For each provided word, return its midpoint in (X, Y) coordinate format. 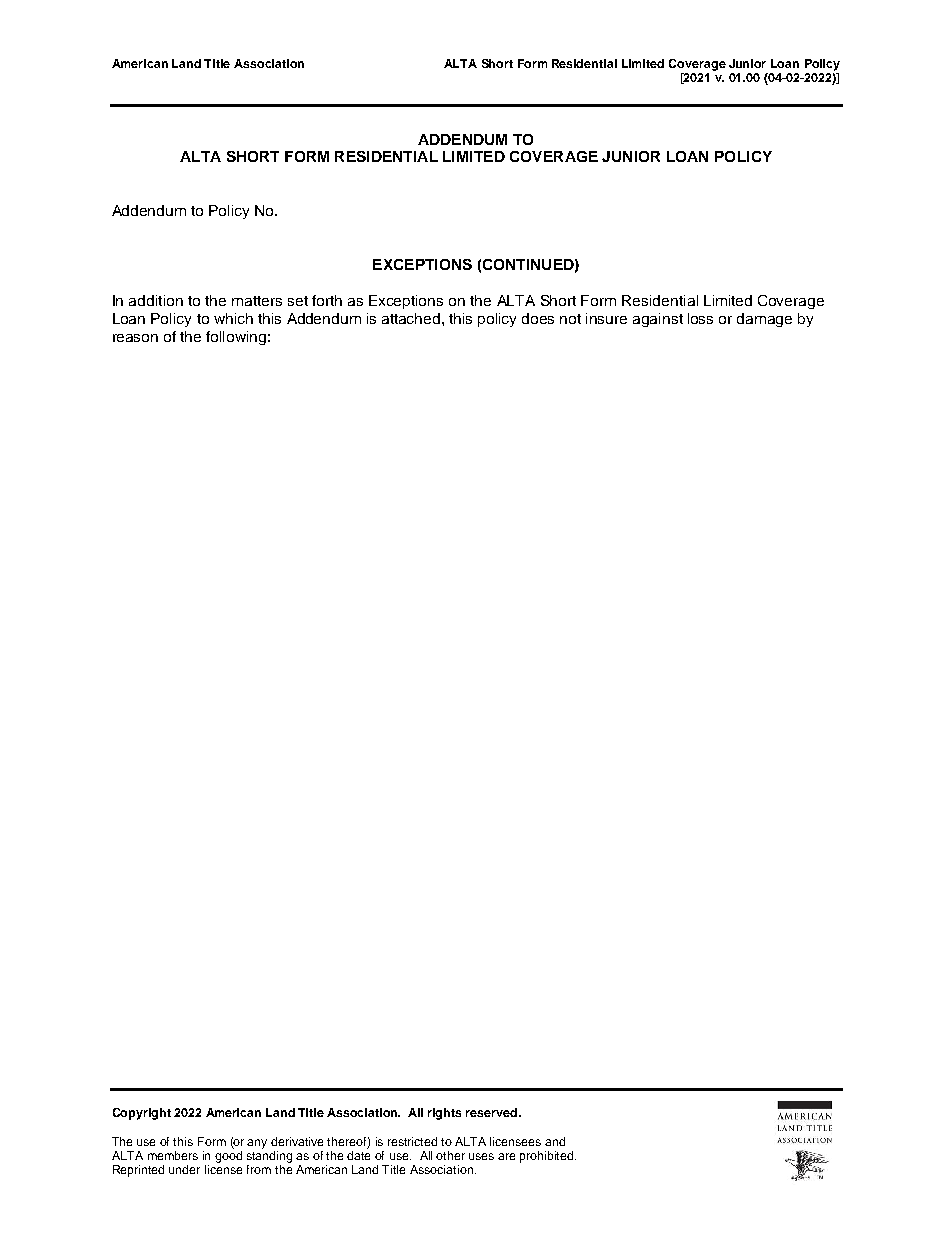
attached (412, 318)
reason (135, 338)
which (233, 318)
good (228, 1157)
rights (444, 1114)
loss (700, 318)
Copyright (142, 1114)
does (538, 318)
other (450, 1155)
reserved (493, 1112)
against (658, 320)
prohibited (548, 1157)
